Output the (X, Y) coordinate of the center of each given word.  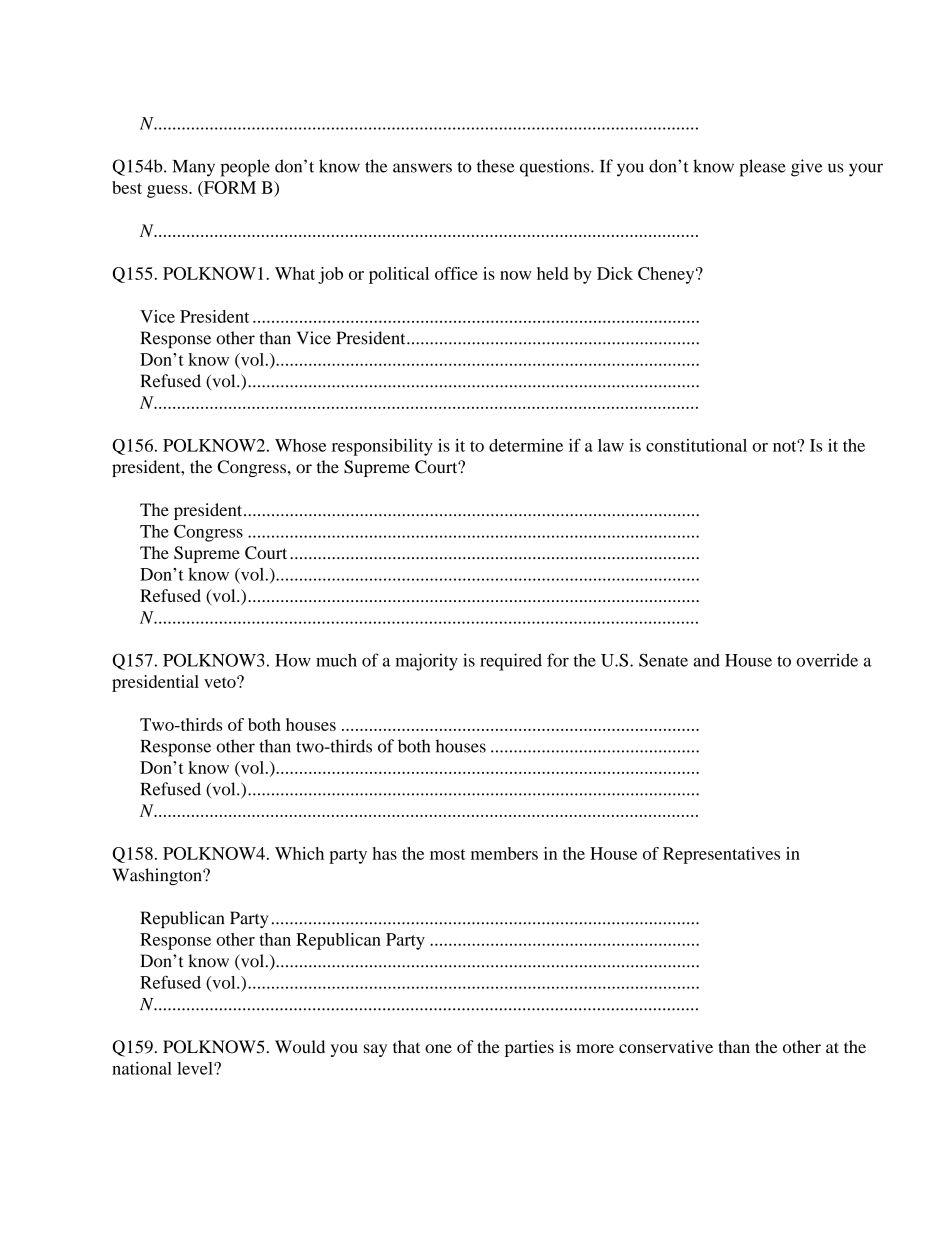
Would (300, 1046)
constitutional (696, 445)
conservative (666, 1046)
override (827, 660)
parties (529, 1048)
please (763, 168)
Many (194, 168)
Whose (300, 445)
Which (299, 853)
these (496, 166)
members (504, 853)
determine (526, 445)
